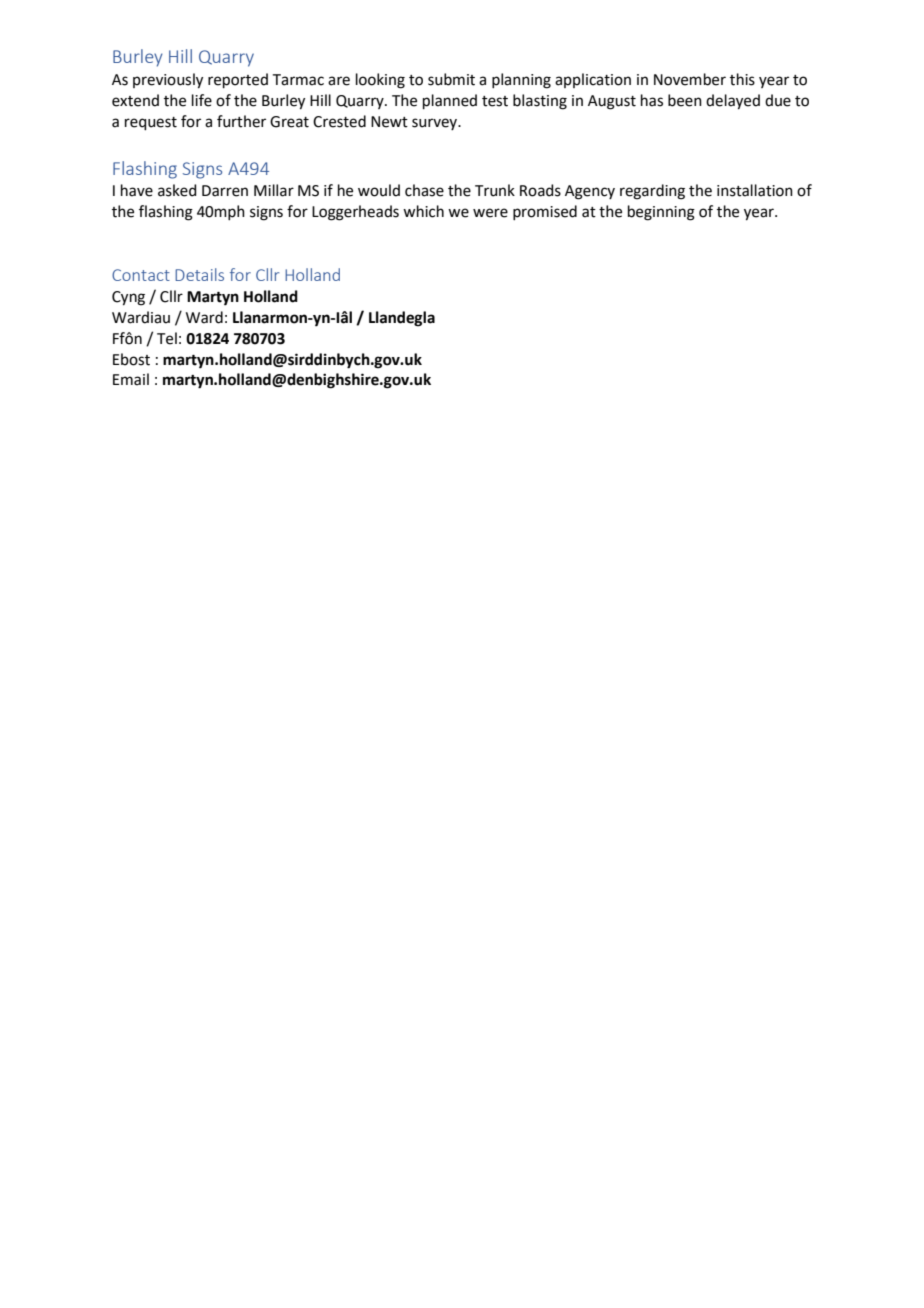  Describe the element at coordinates (424, 190) in the screenshot. I see `chase` at that location.
